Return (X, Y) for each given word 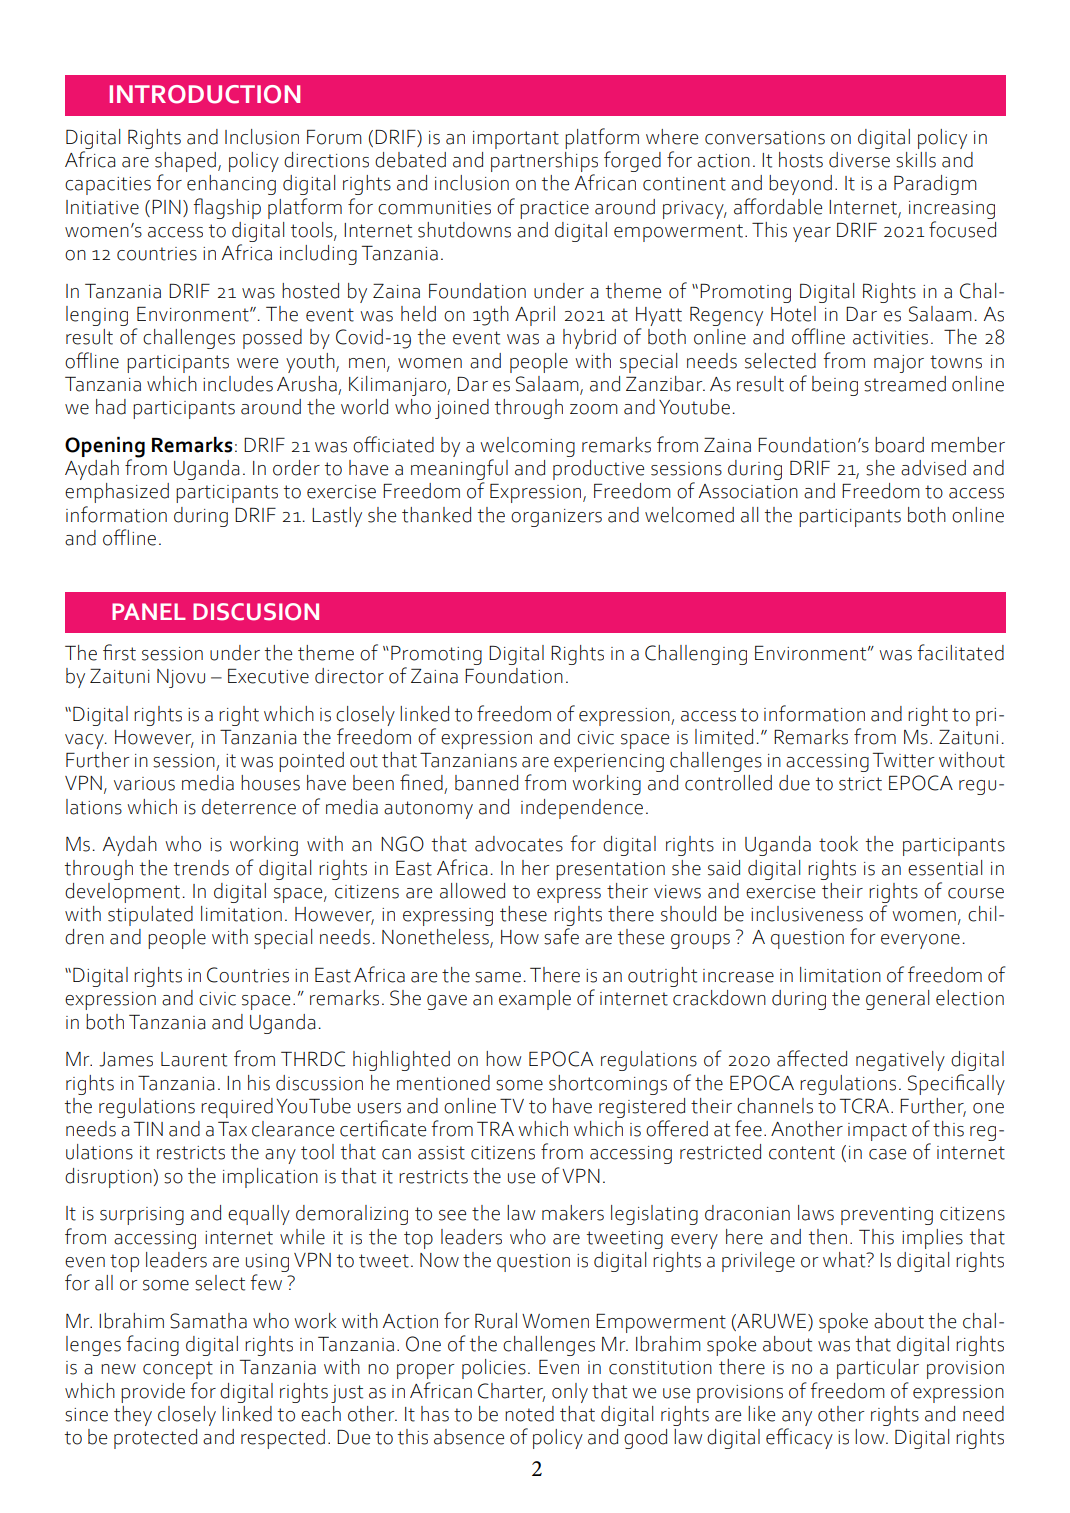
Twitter (903, 760)
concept (178, 1370)
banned (486, 783)
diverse (859, 160)
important (516, 140)
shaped (185, 163)
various (144, 784)
